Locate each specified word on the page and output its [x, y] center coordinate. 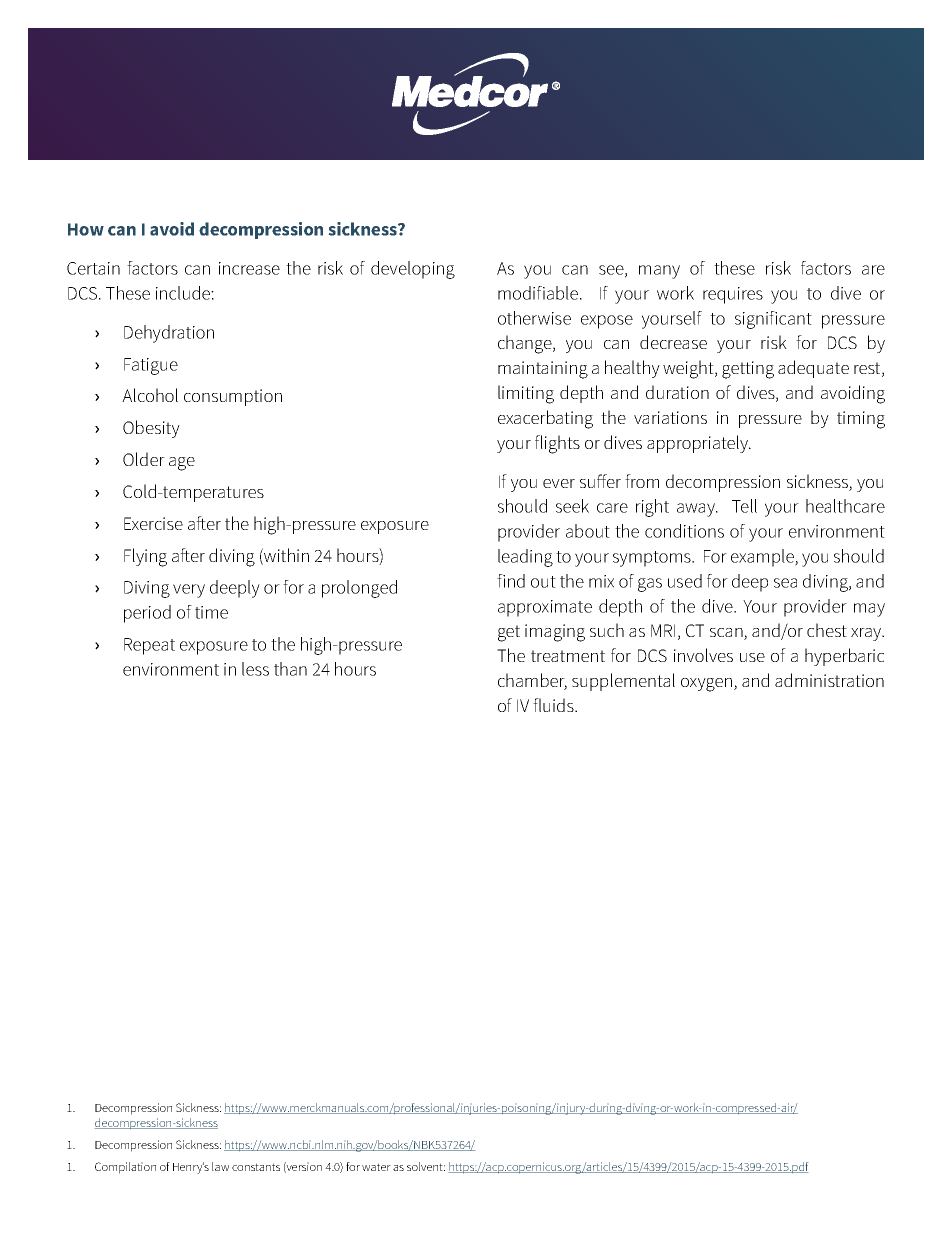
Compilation [125, 1168]
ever [559, 483]
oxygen [706, 685]
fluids [554, 705]
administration [829, 680]
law [220, 1166]
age [182, 464]
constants [256, 1167]
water [376, 1167]
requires [733, 295]
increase [249, 268]
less [255, 669]
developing [413, 270]
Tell [744, 506]
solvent [426, 1166]
